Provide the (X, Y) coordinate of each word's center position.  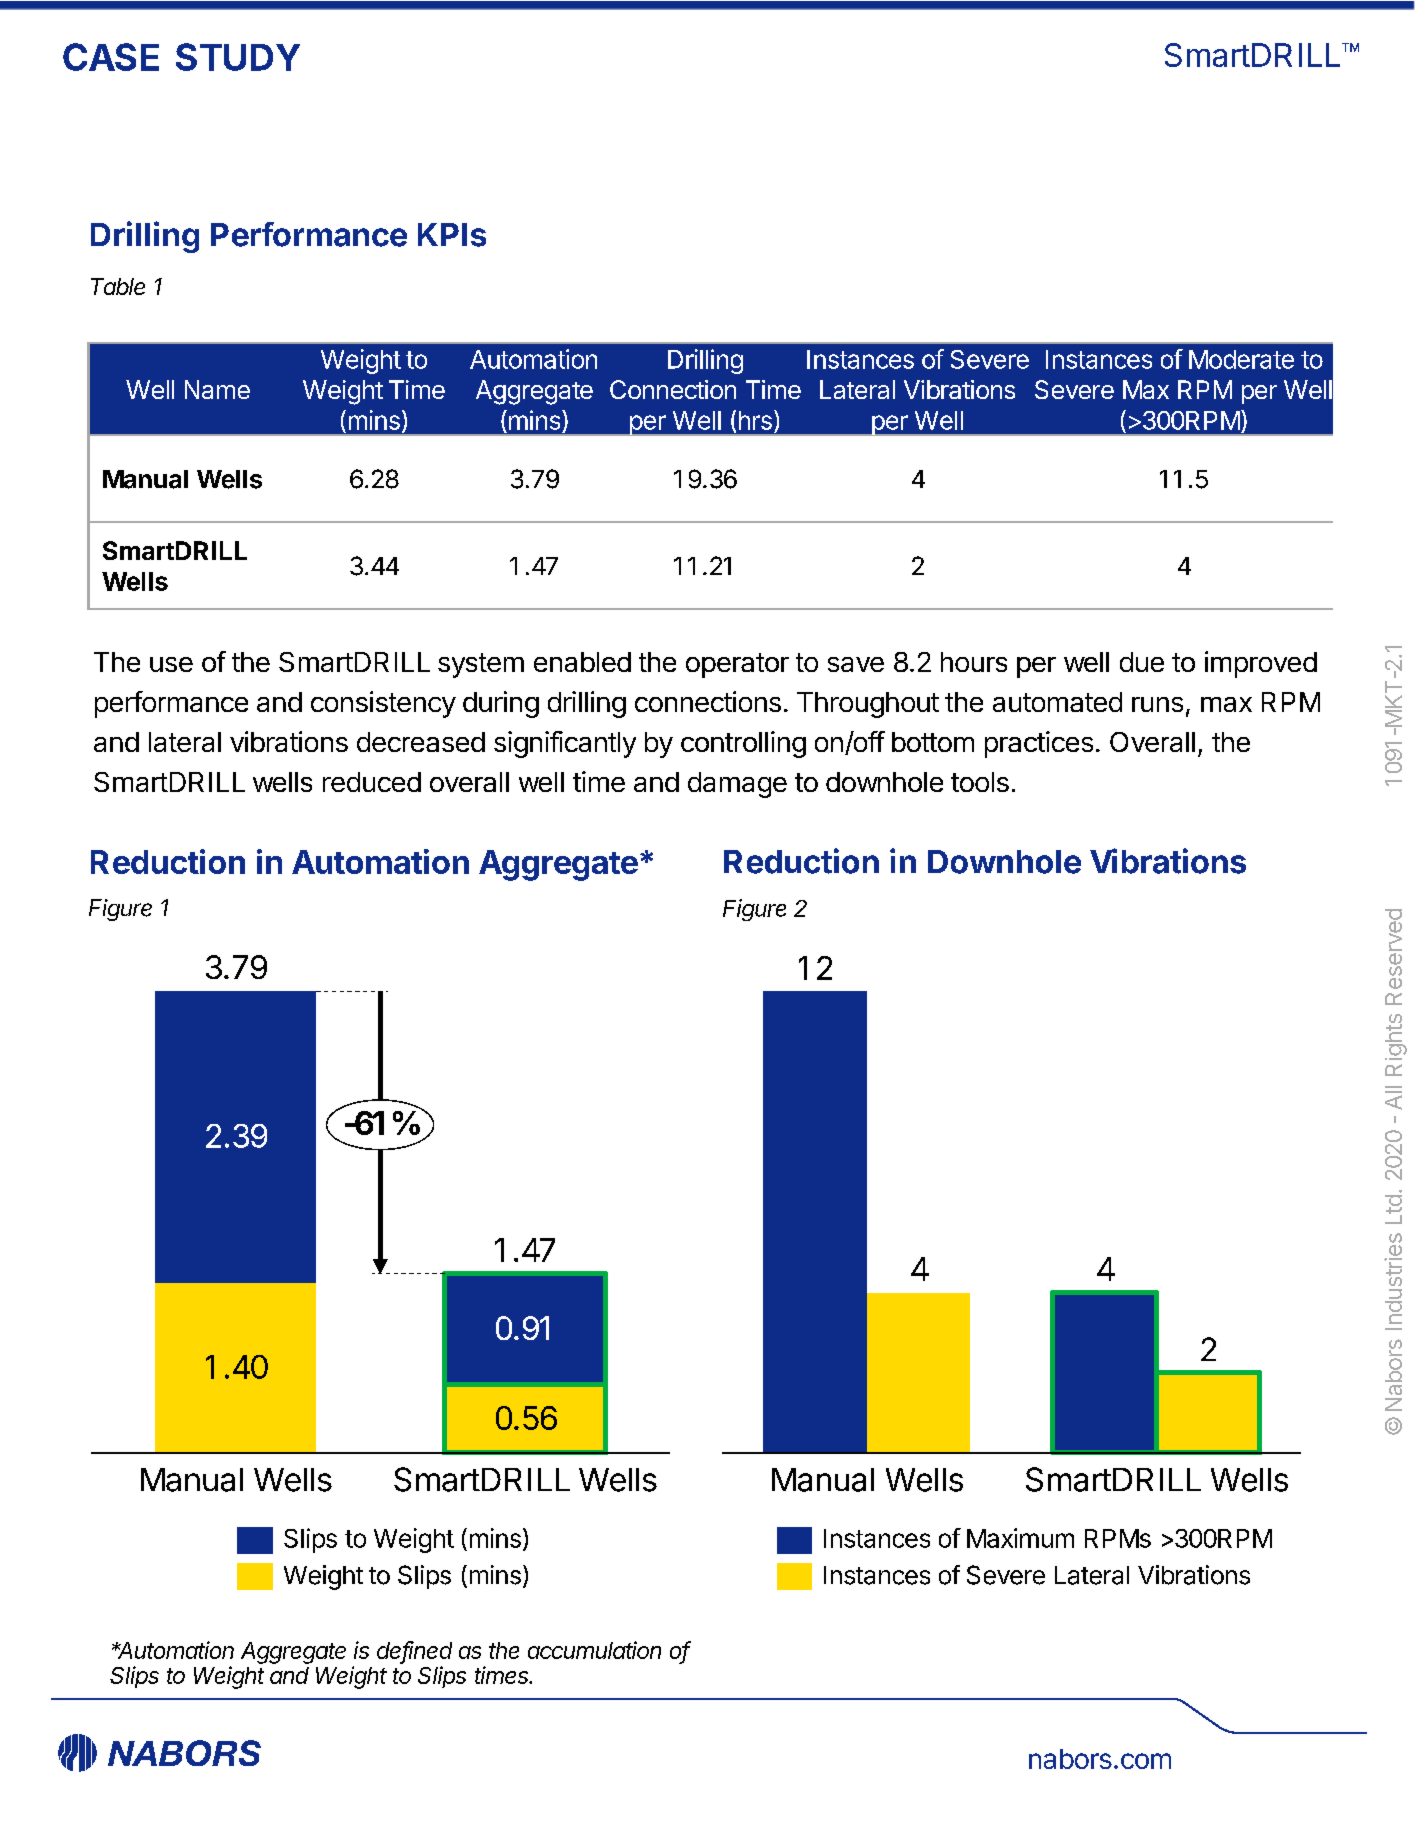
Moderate (1241, 359)
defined (414, 1651)
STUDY (238, 57)
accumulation (594, 1650)
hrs (755, 420)
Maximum (1020, 1538)
